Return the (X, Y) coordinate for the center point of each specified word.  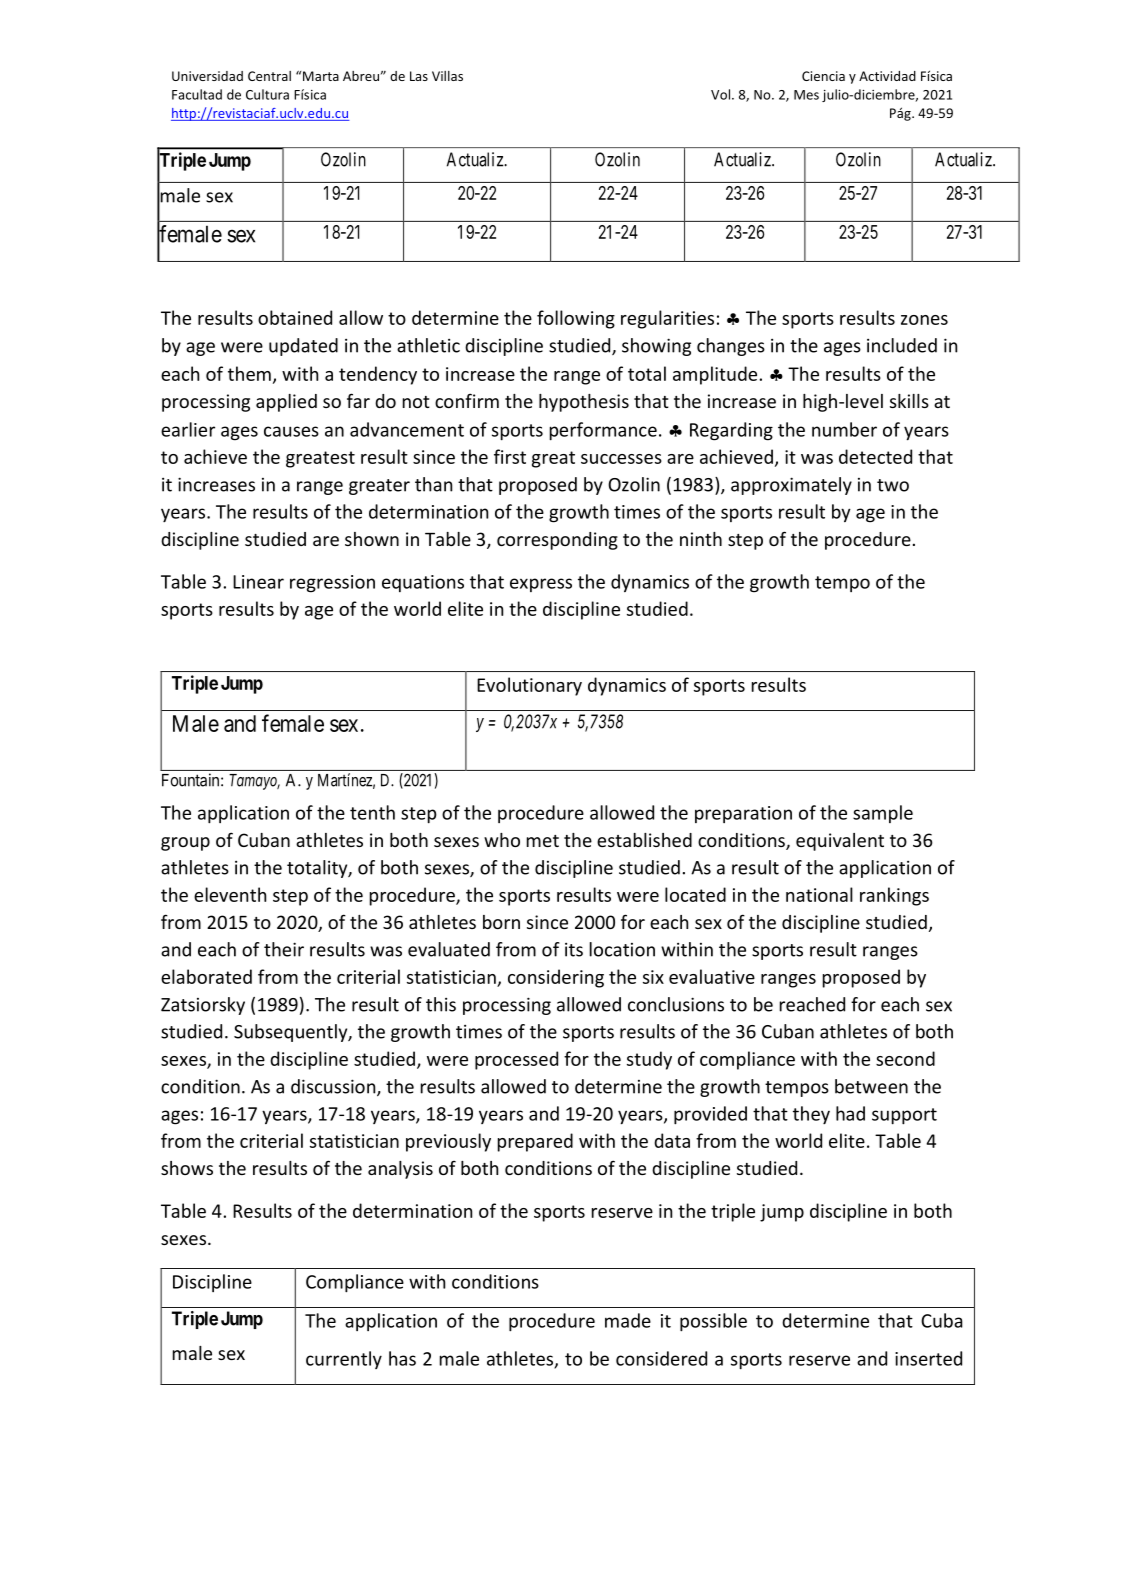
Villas (447, 76)
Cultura (267, 94)
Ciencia (823, 76)
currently (344, 1360)
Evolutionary (529, 686)
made (628, 1320)
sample (883, 814)
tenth (372, 812)
